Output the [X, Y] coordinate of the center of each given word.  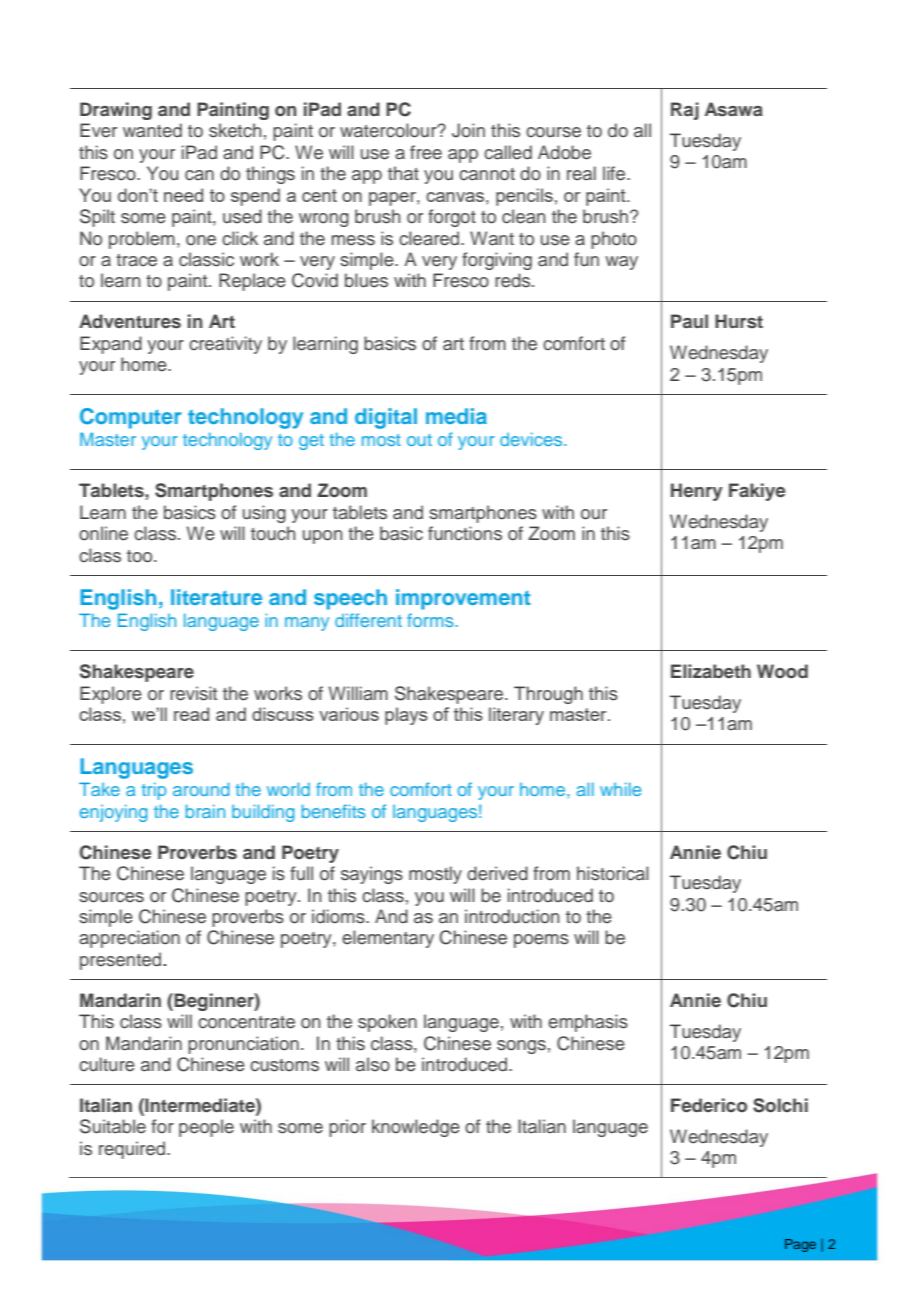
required [133, 1150]
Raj [685, 111]
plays [406, 716]
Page [800, 1245]
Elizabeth [711, 671]
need [183, 195]
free [426, 152]
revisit [193, 693]
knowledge [416, 1128]
